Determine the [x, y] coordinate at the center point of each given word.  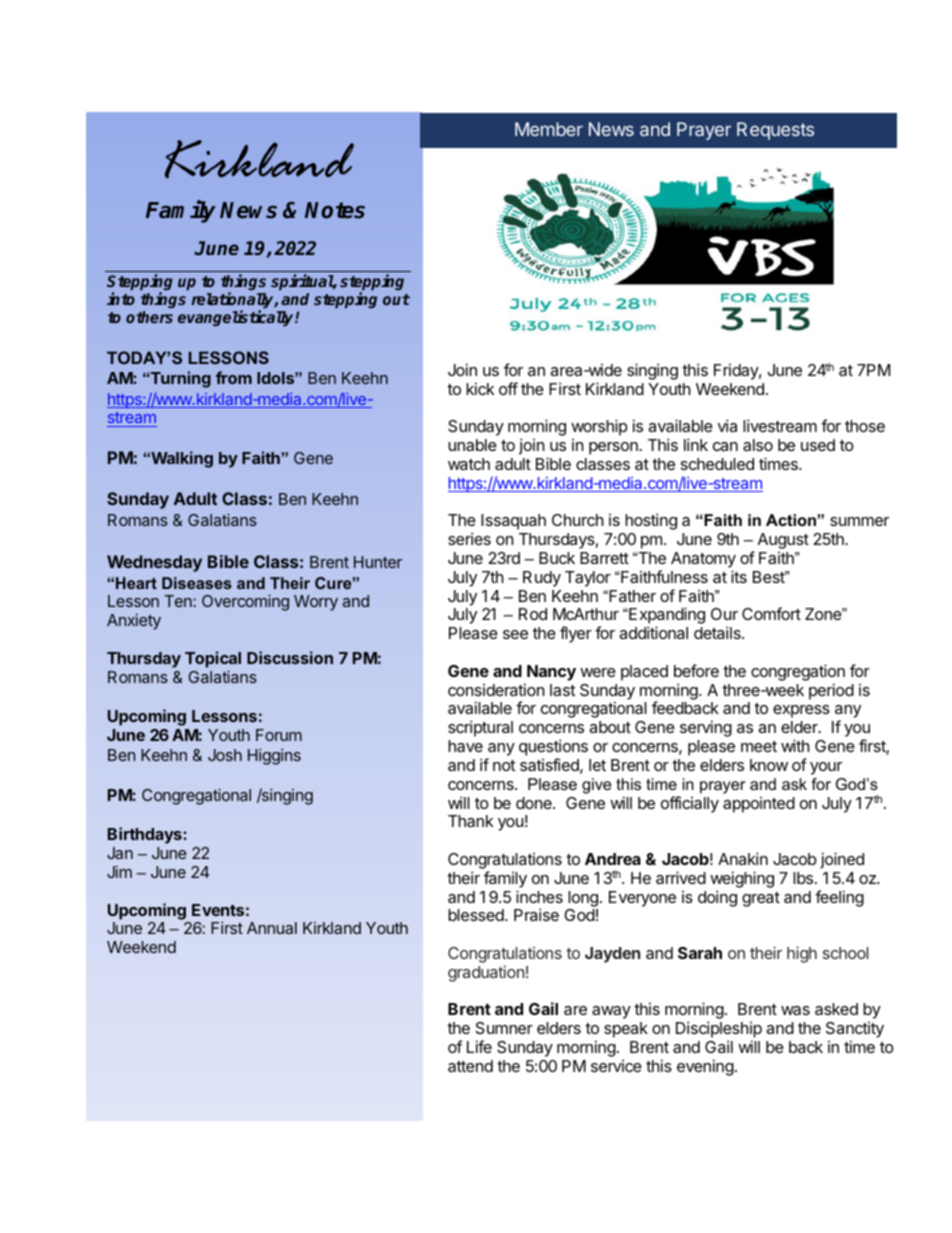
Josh [225, 755]
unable [472, 445]
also [758, 445]
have [465, 746]
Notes [335, 210]
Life [479, 1046]
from [234, 377]
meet [759, 746]
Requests [775, 131]
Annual [272, 928]
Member [549, 129]
